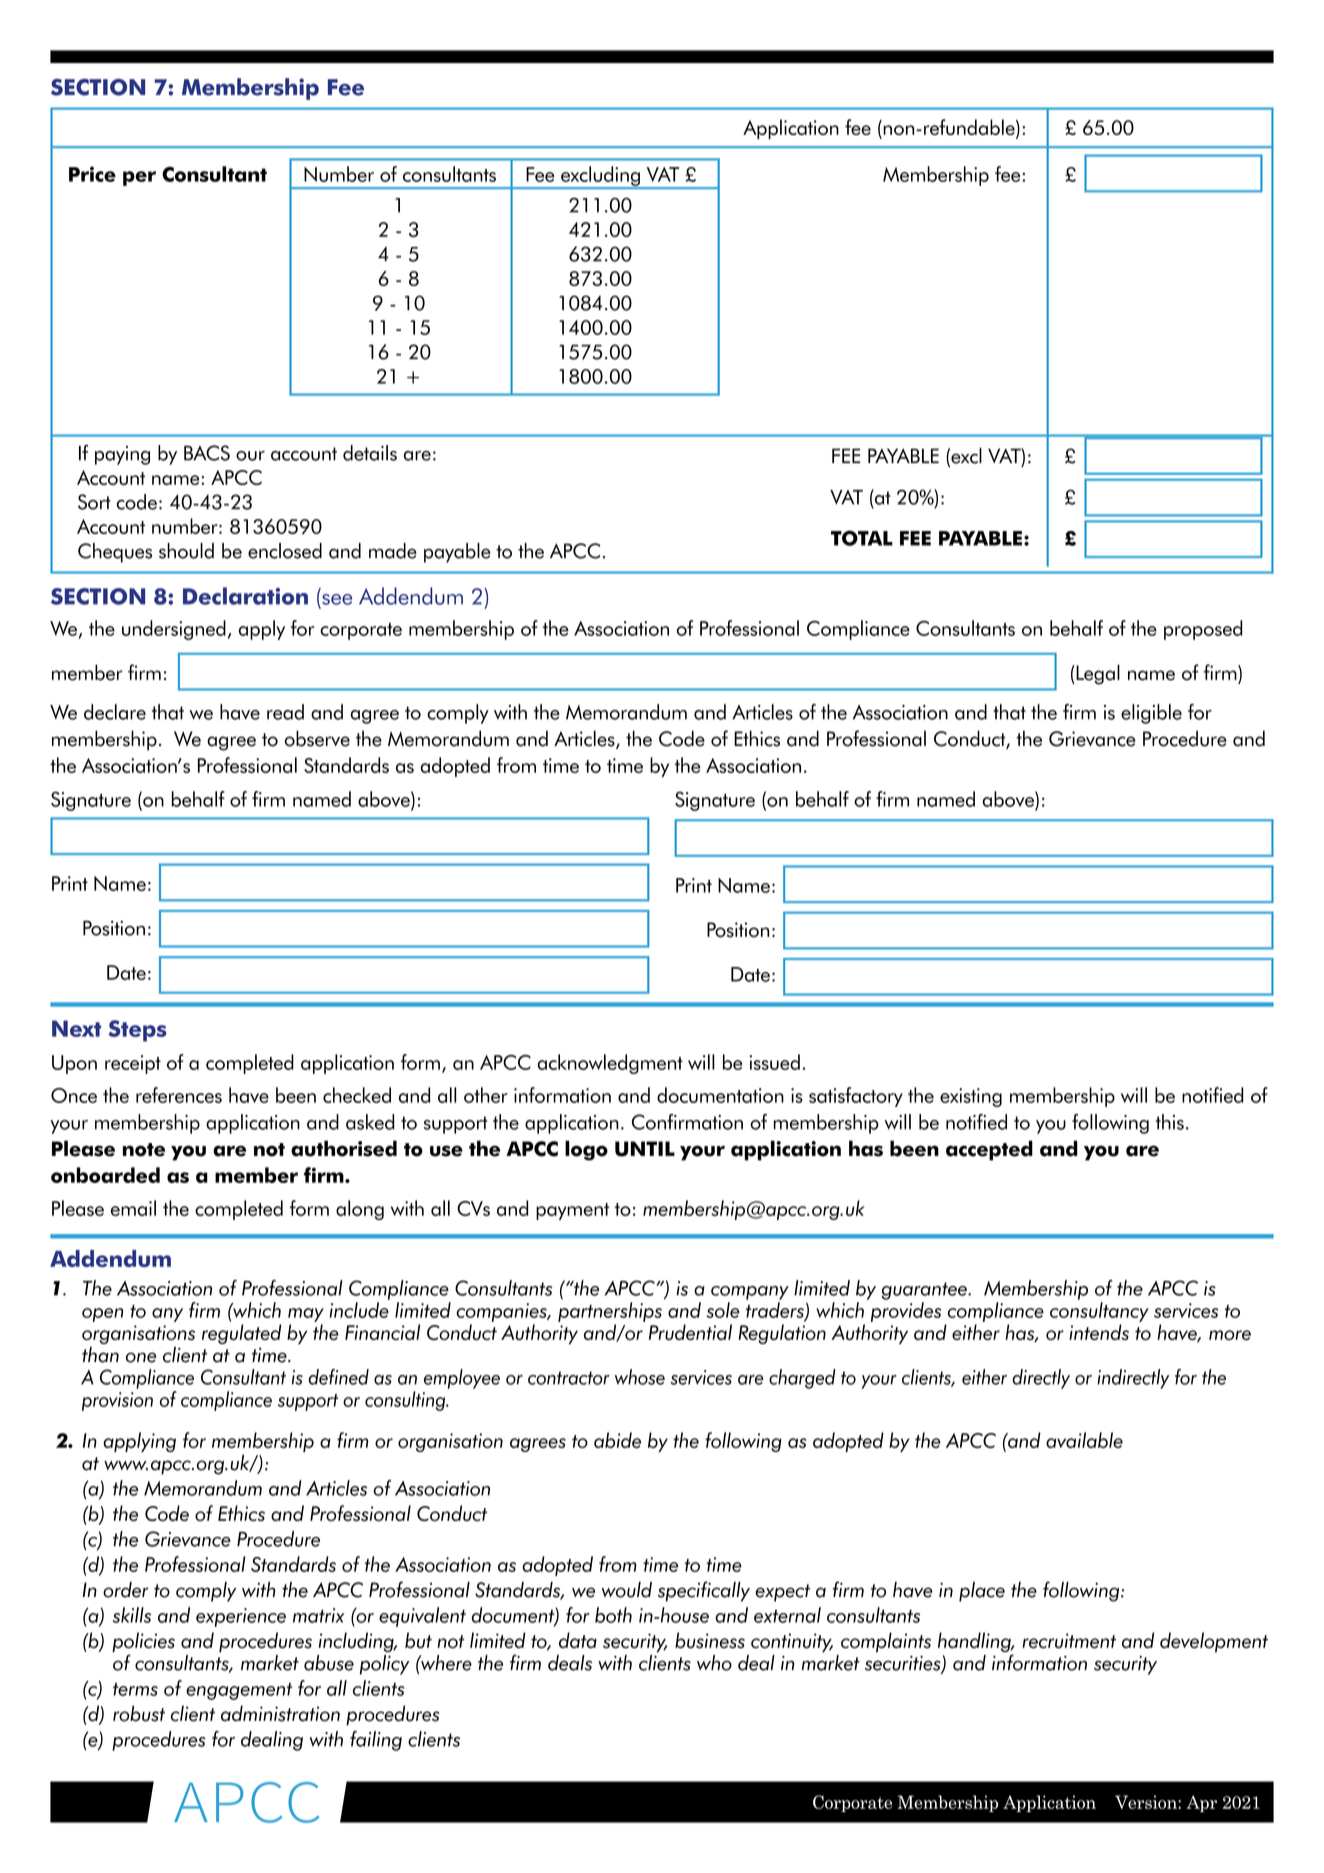 The width and height of the screenshot is (1324, 1873). I want to click on administration, so click(280, 1713).
